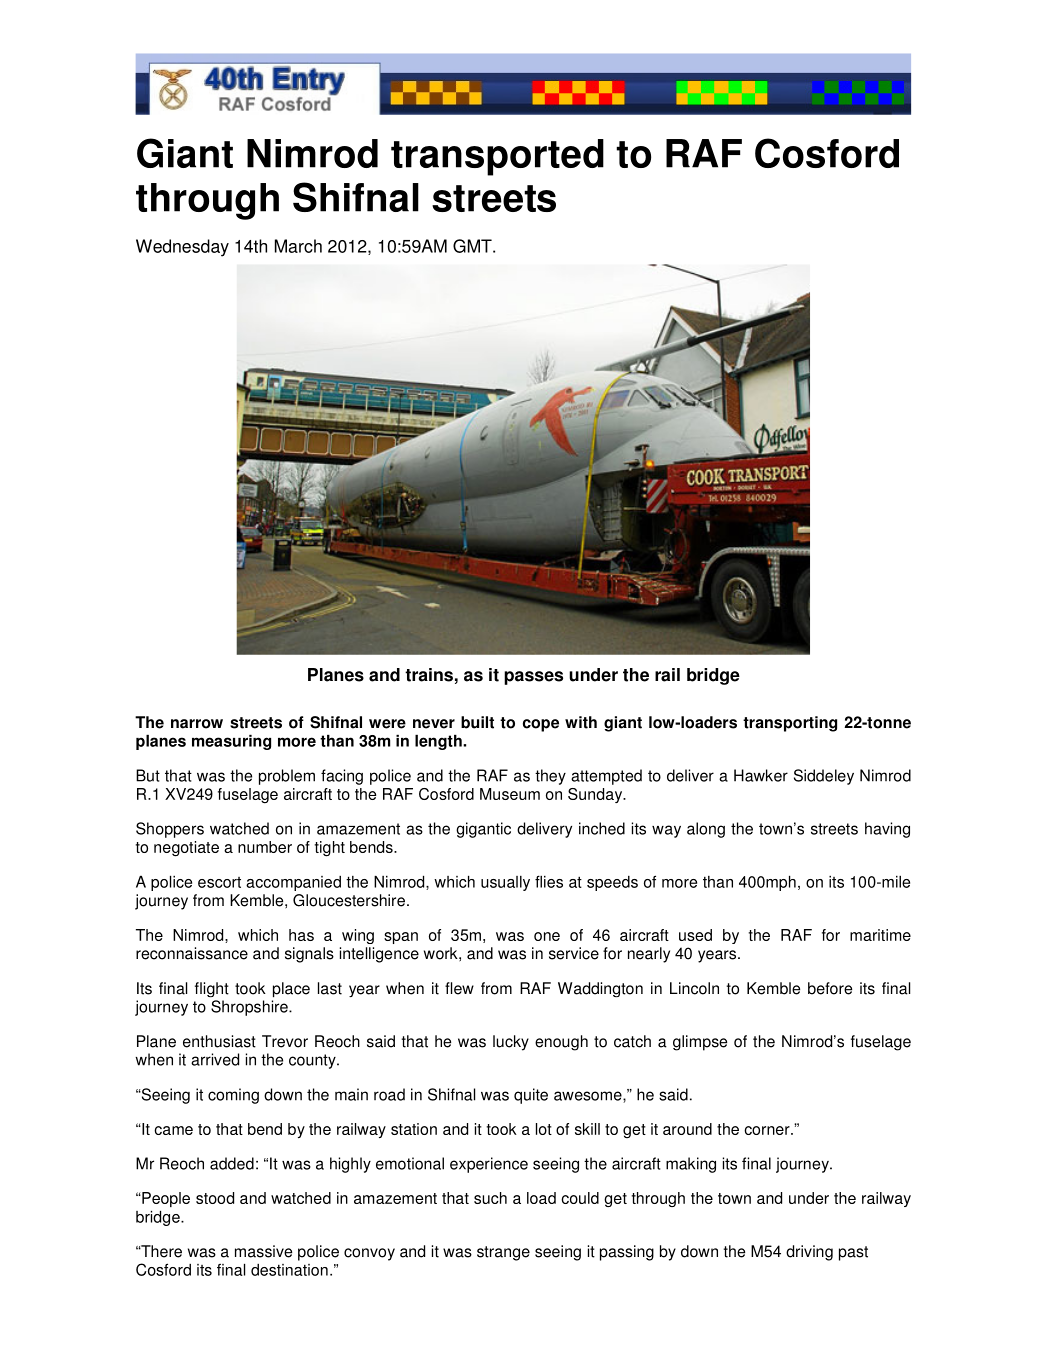 Image resolution: width=1048 pixels, height=1357 pixels. I want to click on Wednesday, so click(182, 248).
